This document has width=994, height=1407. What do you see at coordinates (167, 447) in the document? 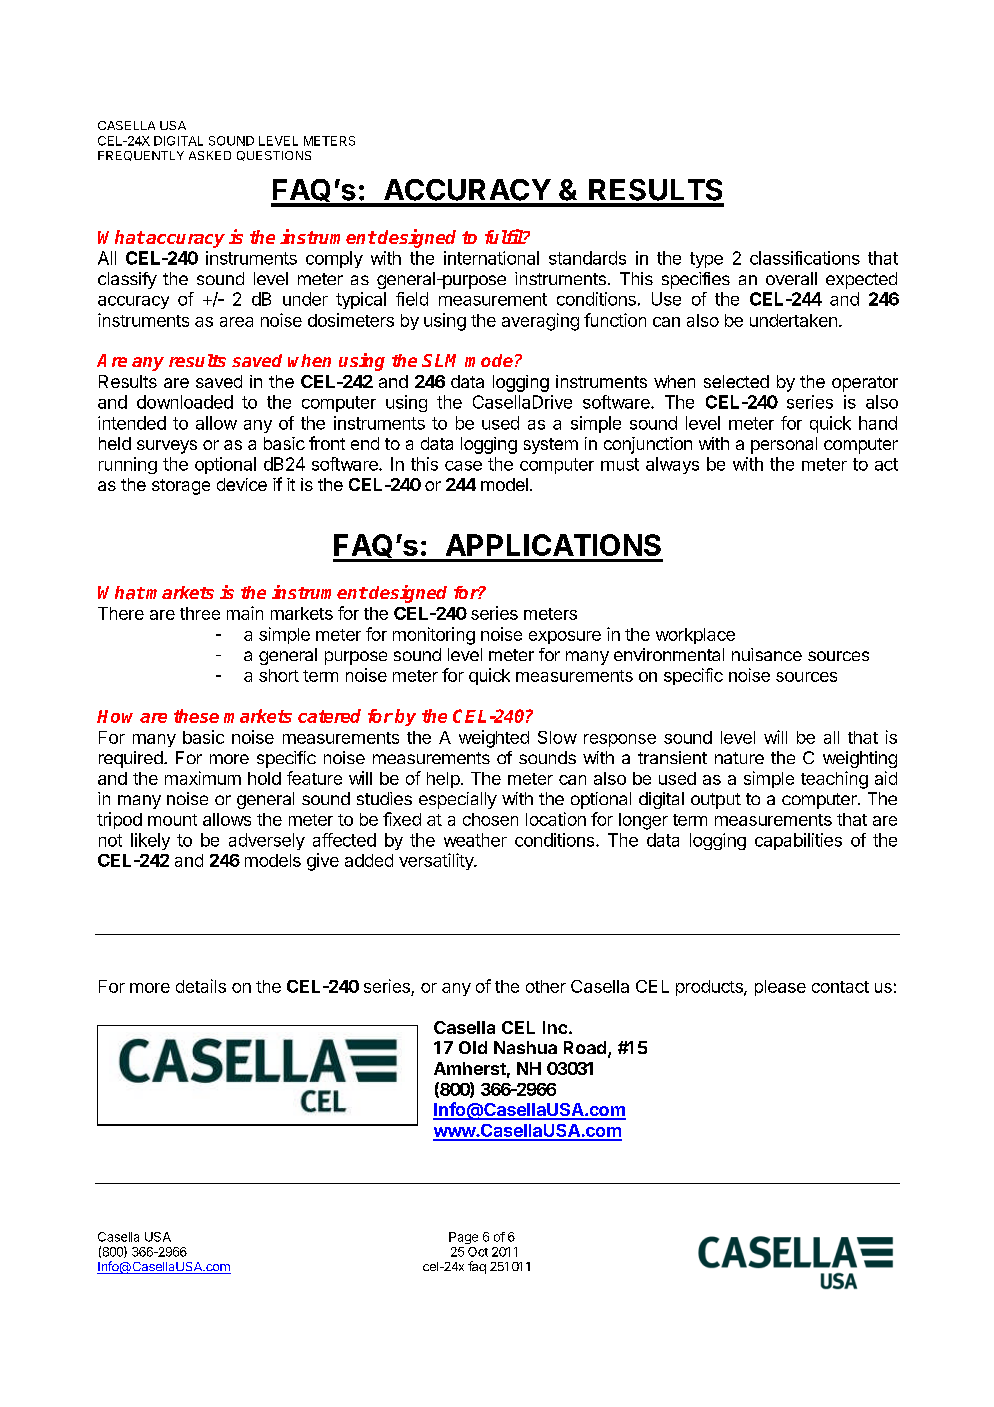
I see `surveys` at bounding box center [167, 447].
